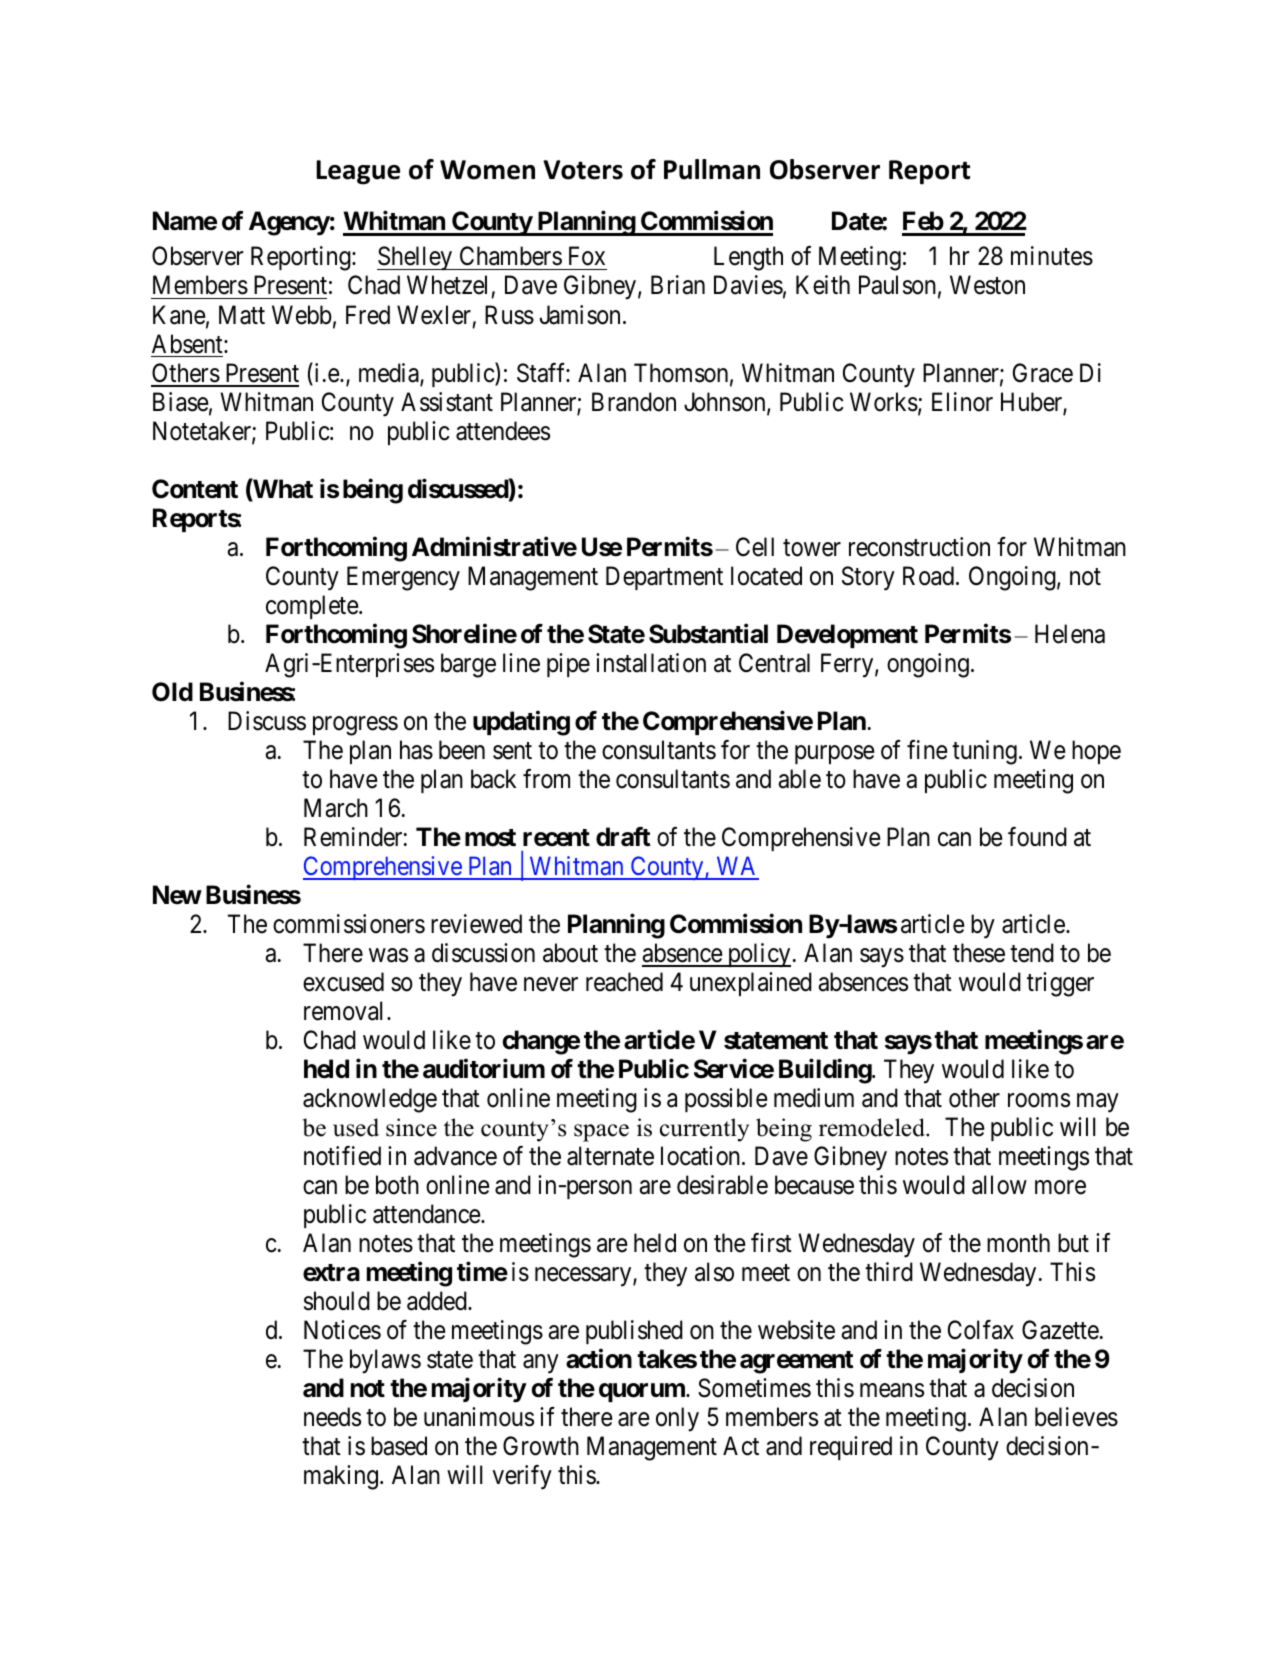 This screenshot has width=1286, height=1664. What do you see at coordinates (601, 1133) in the screenshot?
I see `space` at bounding box center [601, 1133].
